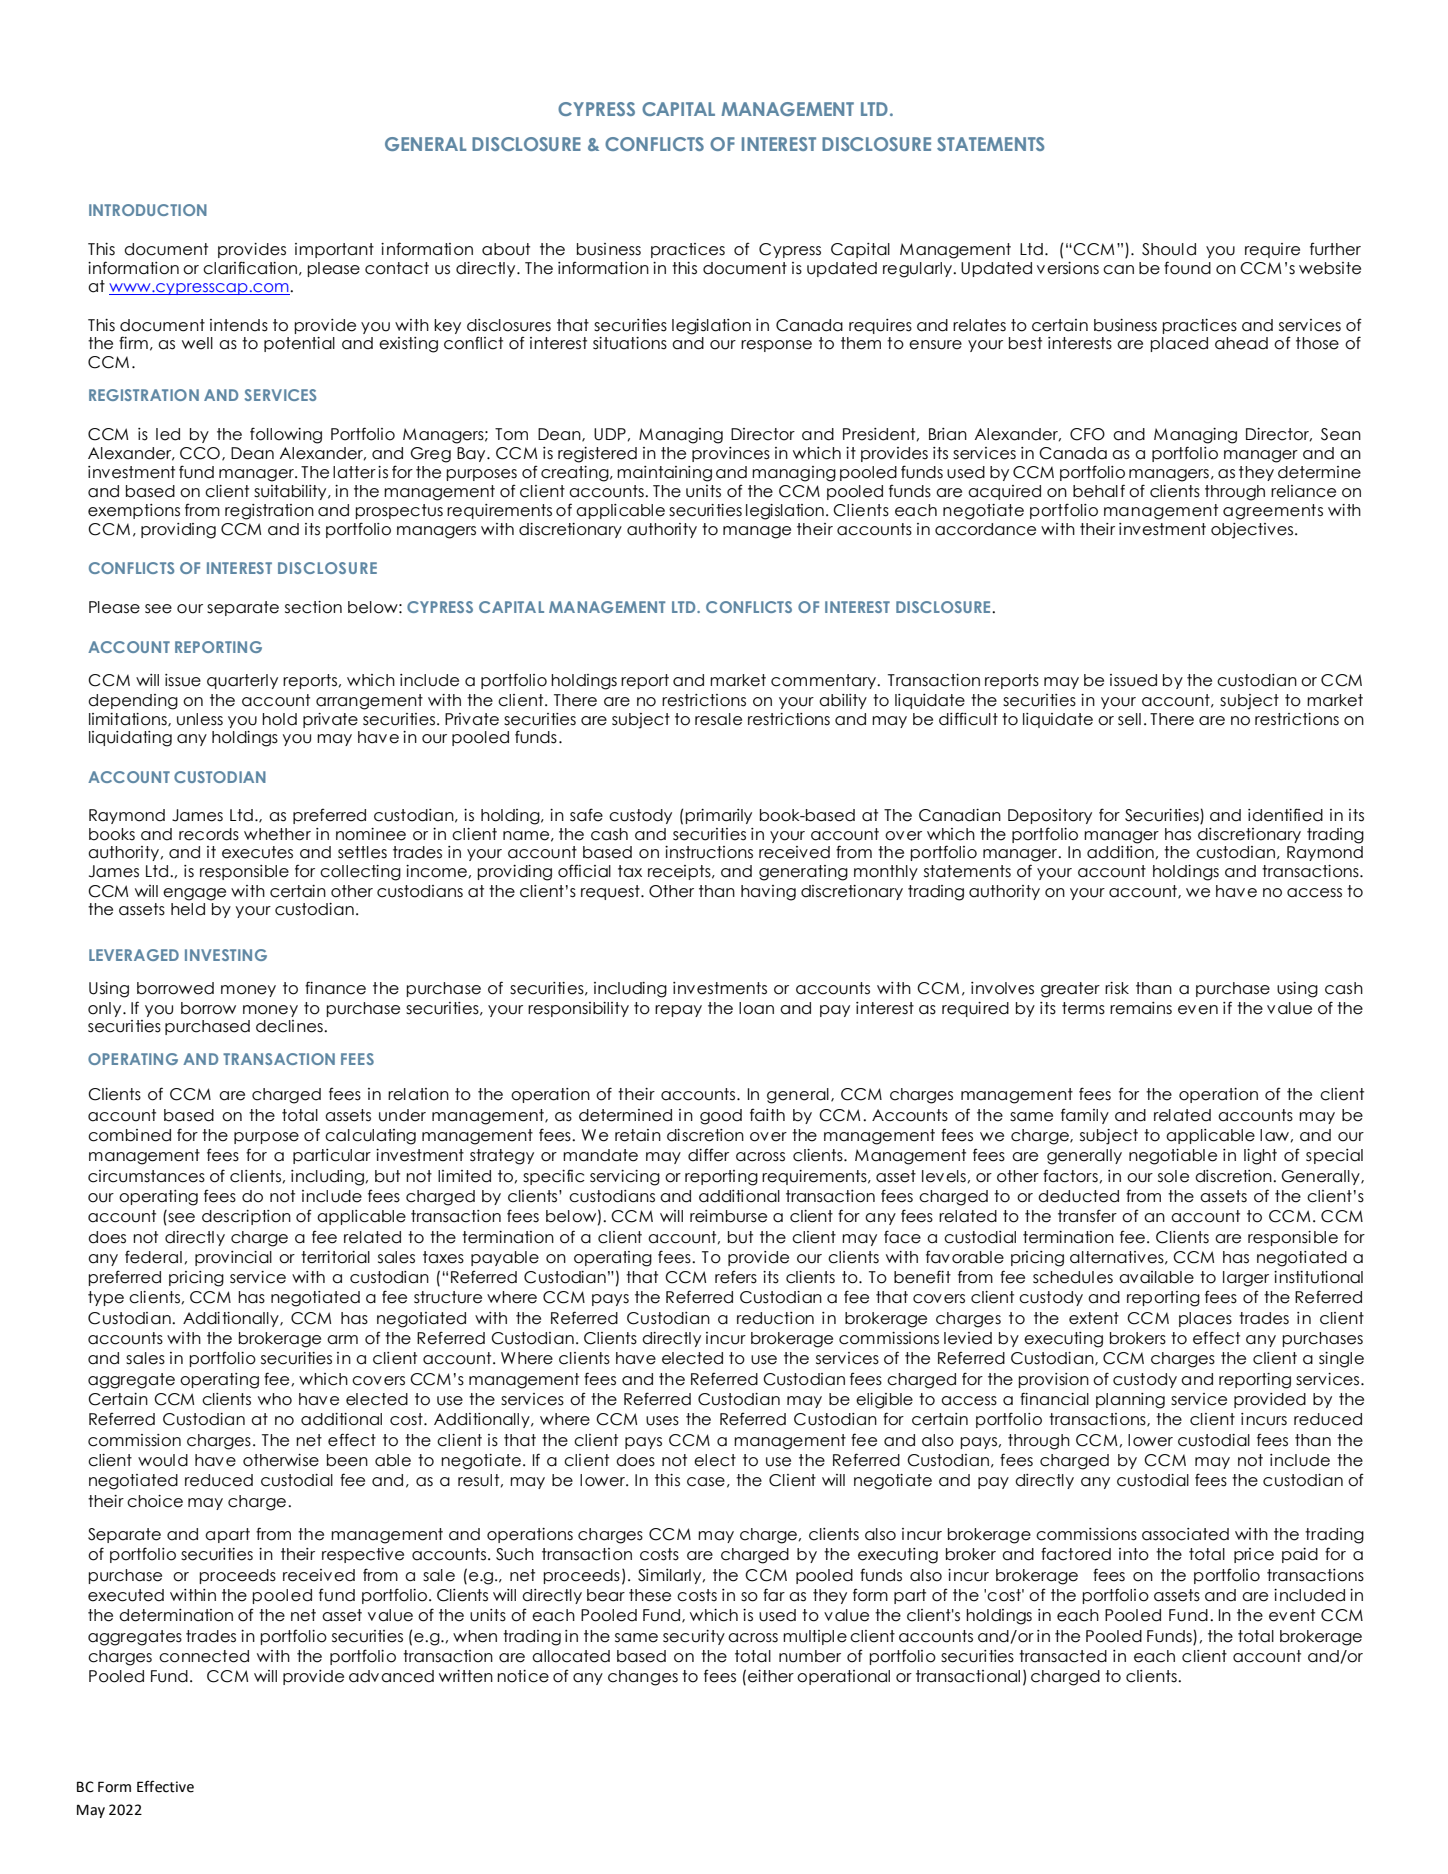 The height and width of the page is (1874, 1448). What do you see at coordinates (1129, 719) in the page?
I see `sell` at bounding box center [1129, 719].
